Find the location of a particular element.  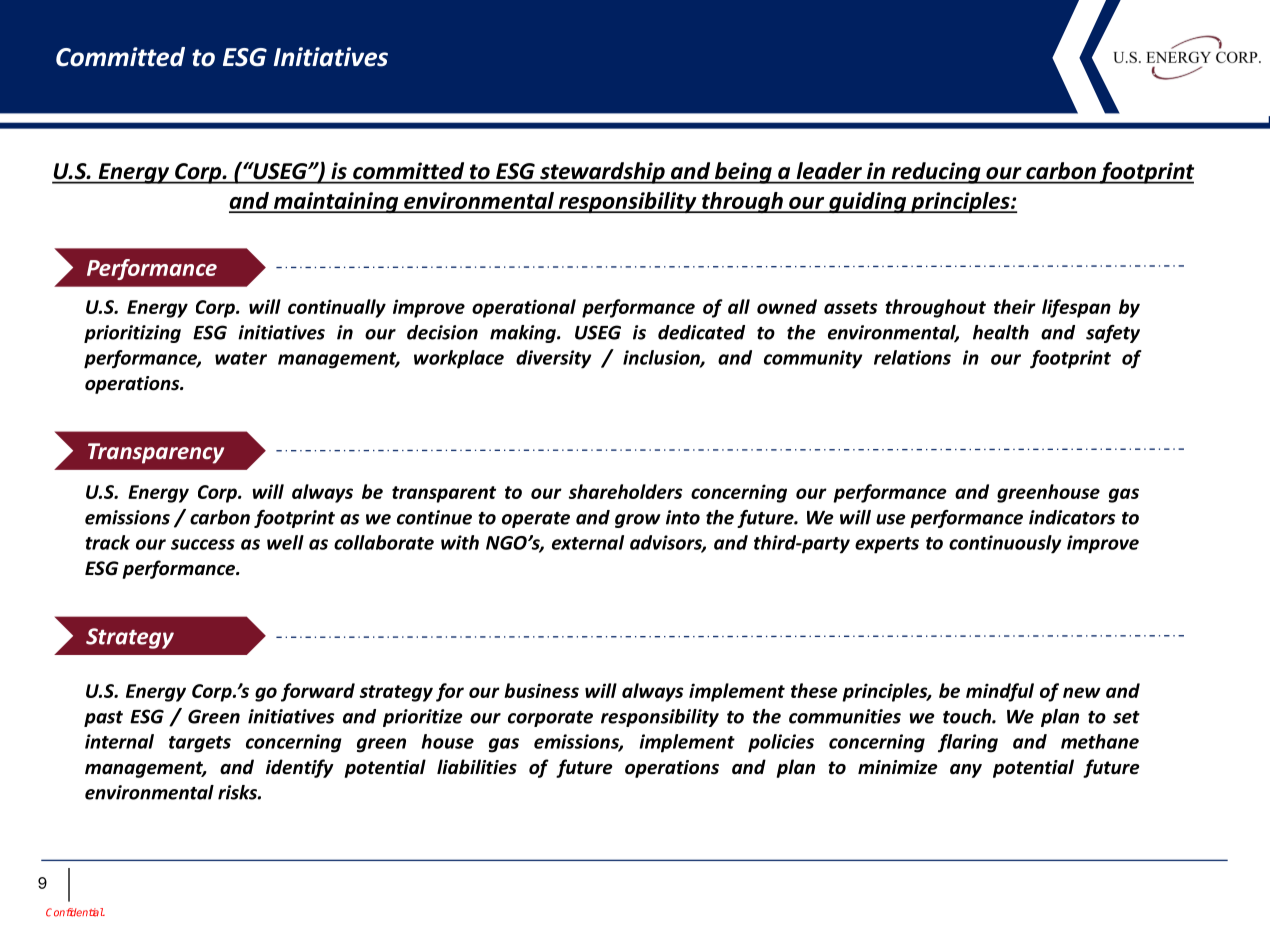

maintaining is located at coordinates (336, 203).
